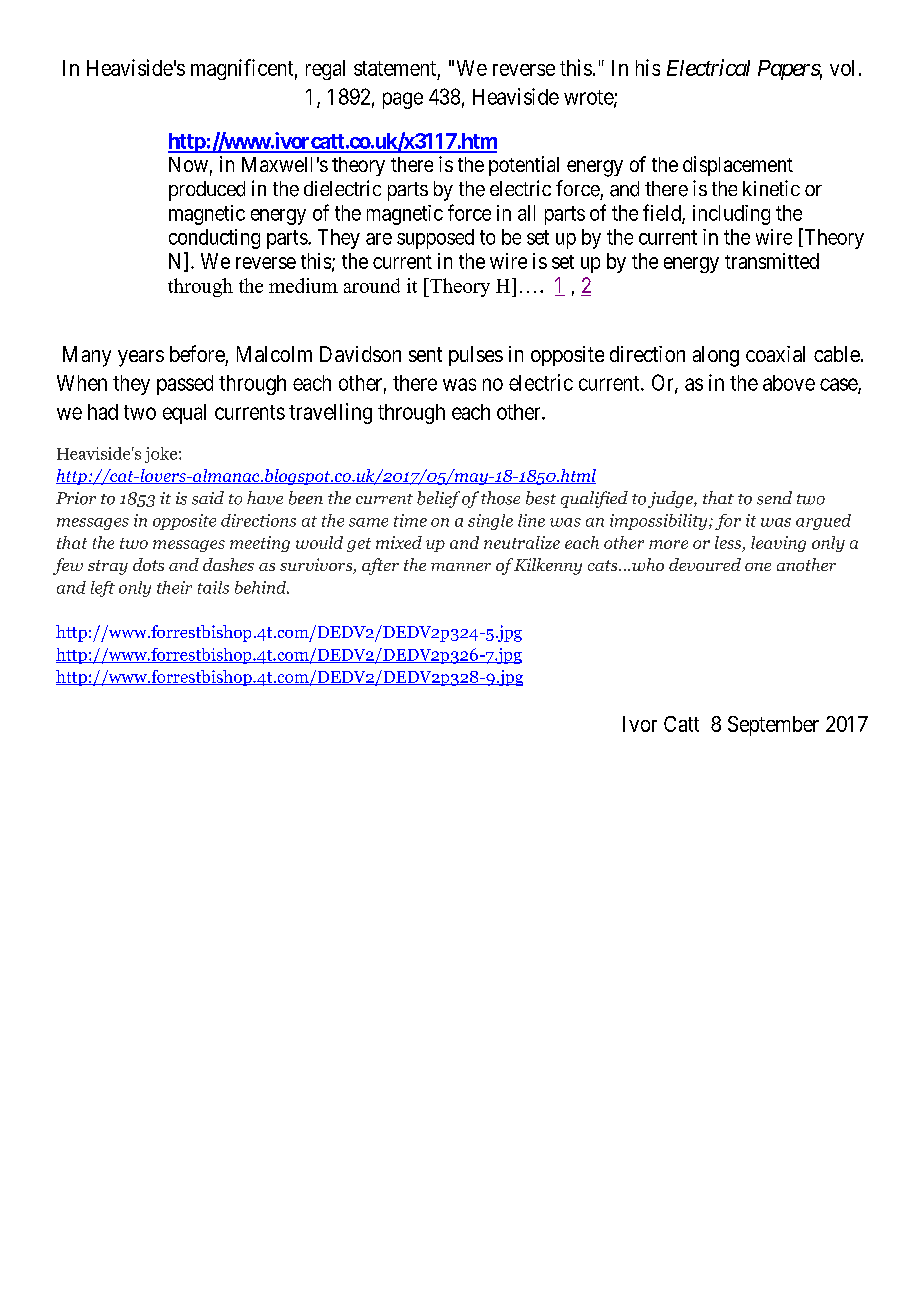 This screenshot has width=924, height=1308. Describe the element at coordinates (731, 215) in the screenshot. I see `including` at that location.
